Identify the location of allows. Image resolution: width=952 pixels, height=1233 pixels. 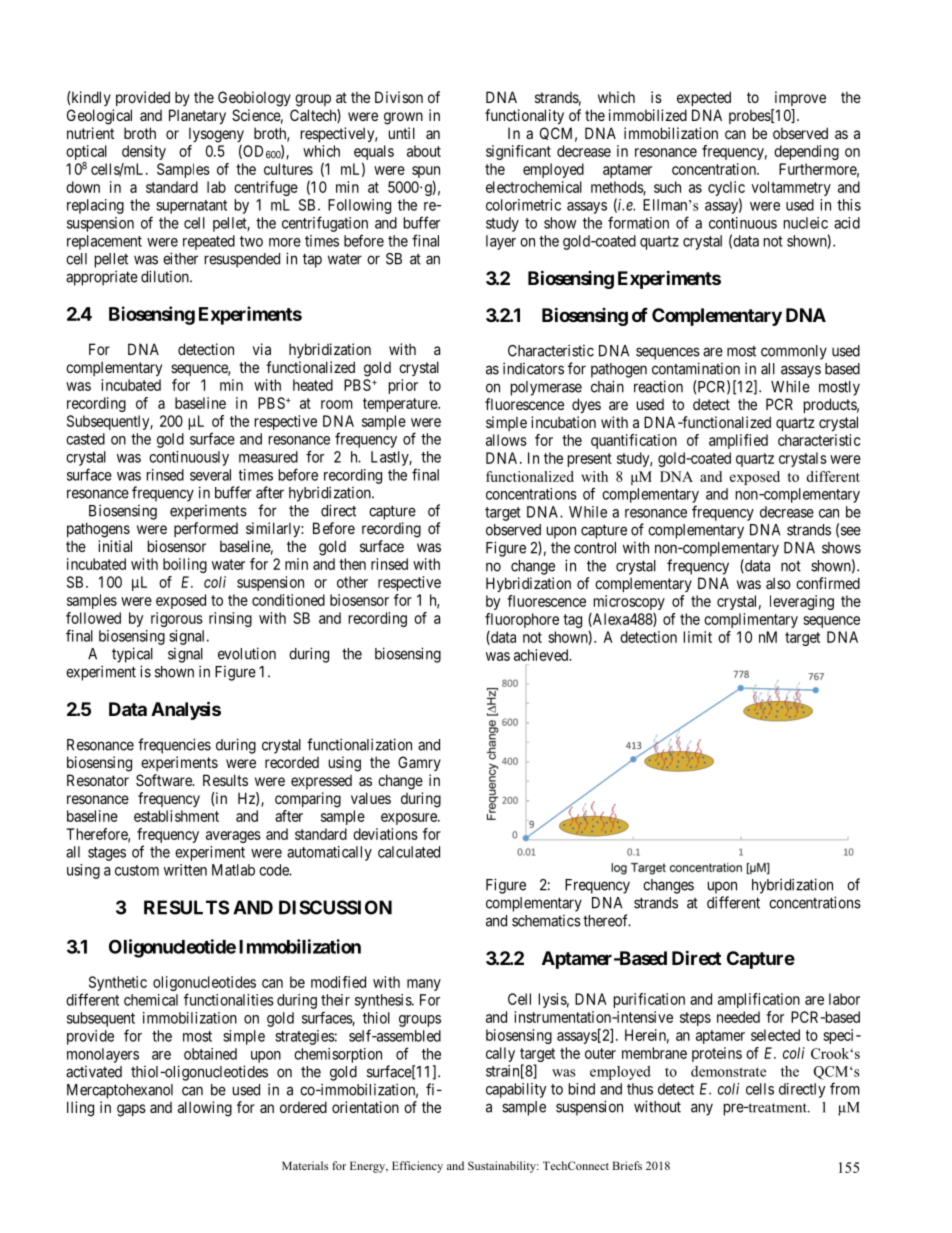
(506, 440).
